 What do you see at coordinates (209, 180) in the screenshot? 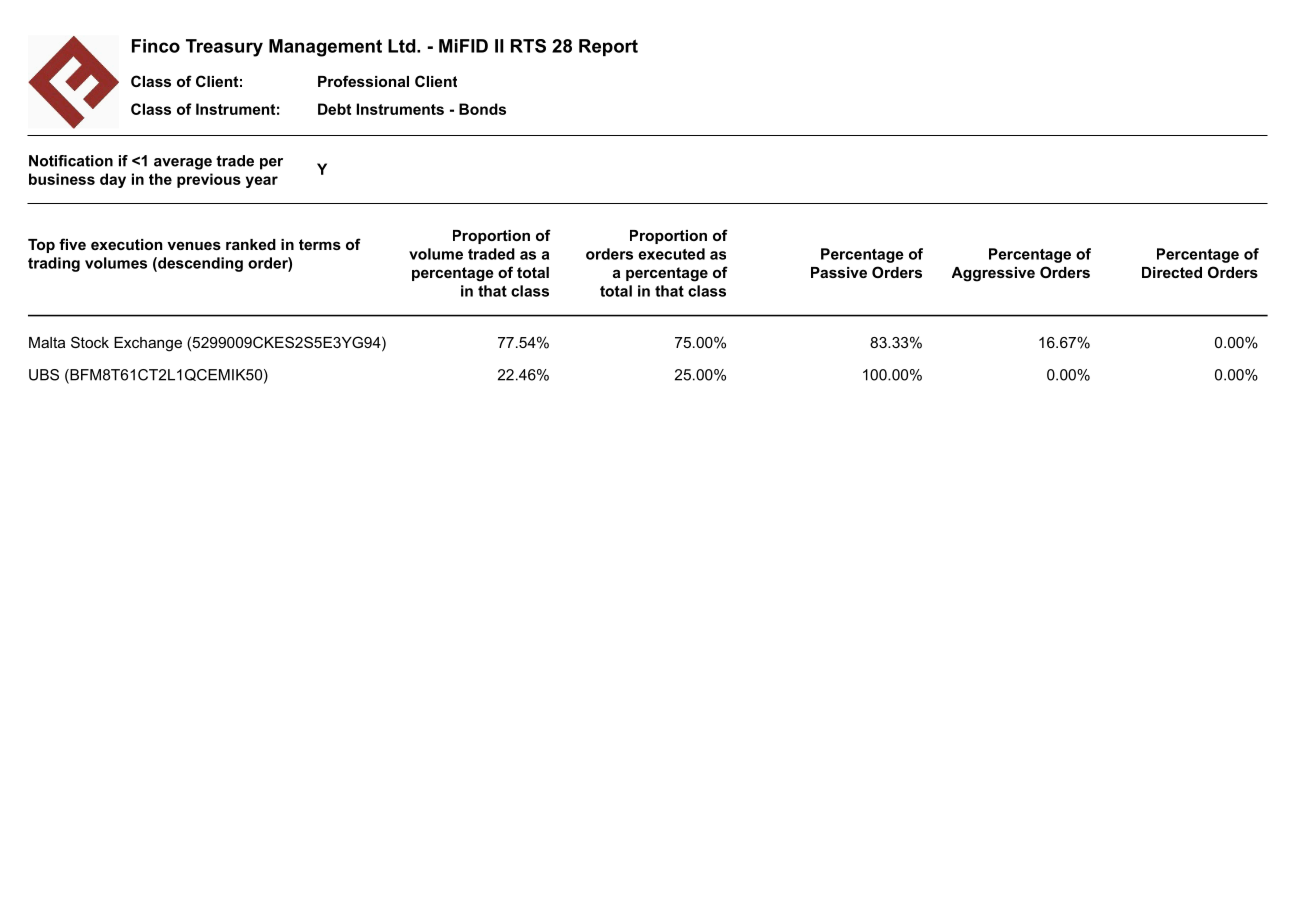
I see `previous` at bounding box center [209, 180].
